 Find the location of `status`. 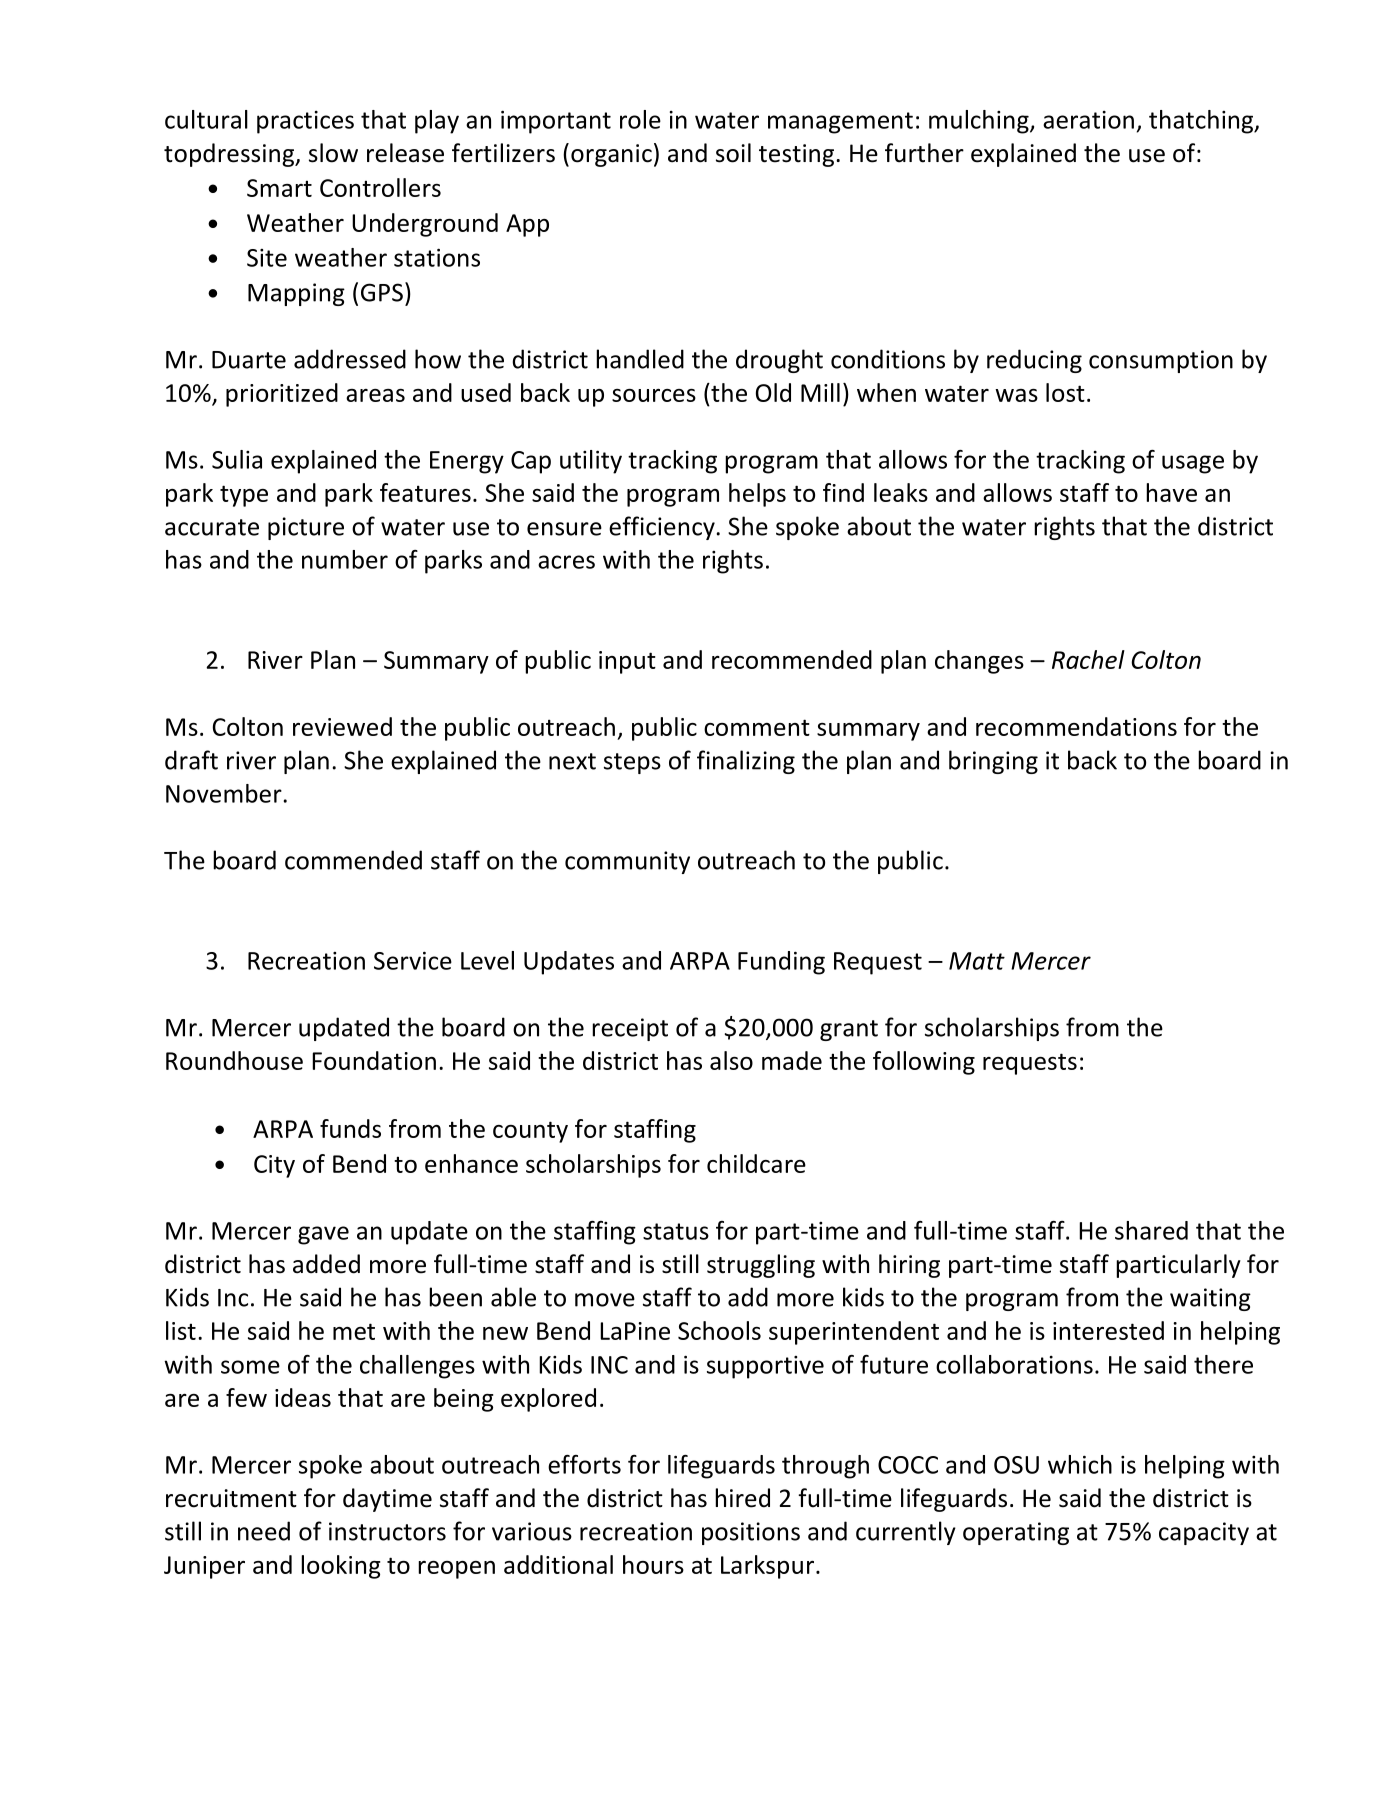

status is located at coordinates (676, 1231).
